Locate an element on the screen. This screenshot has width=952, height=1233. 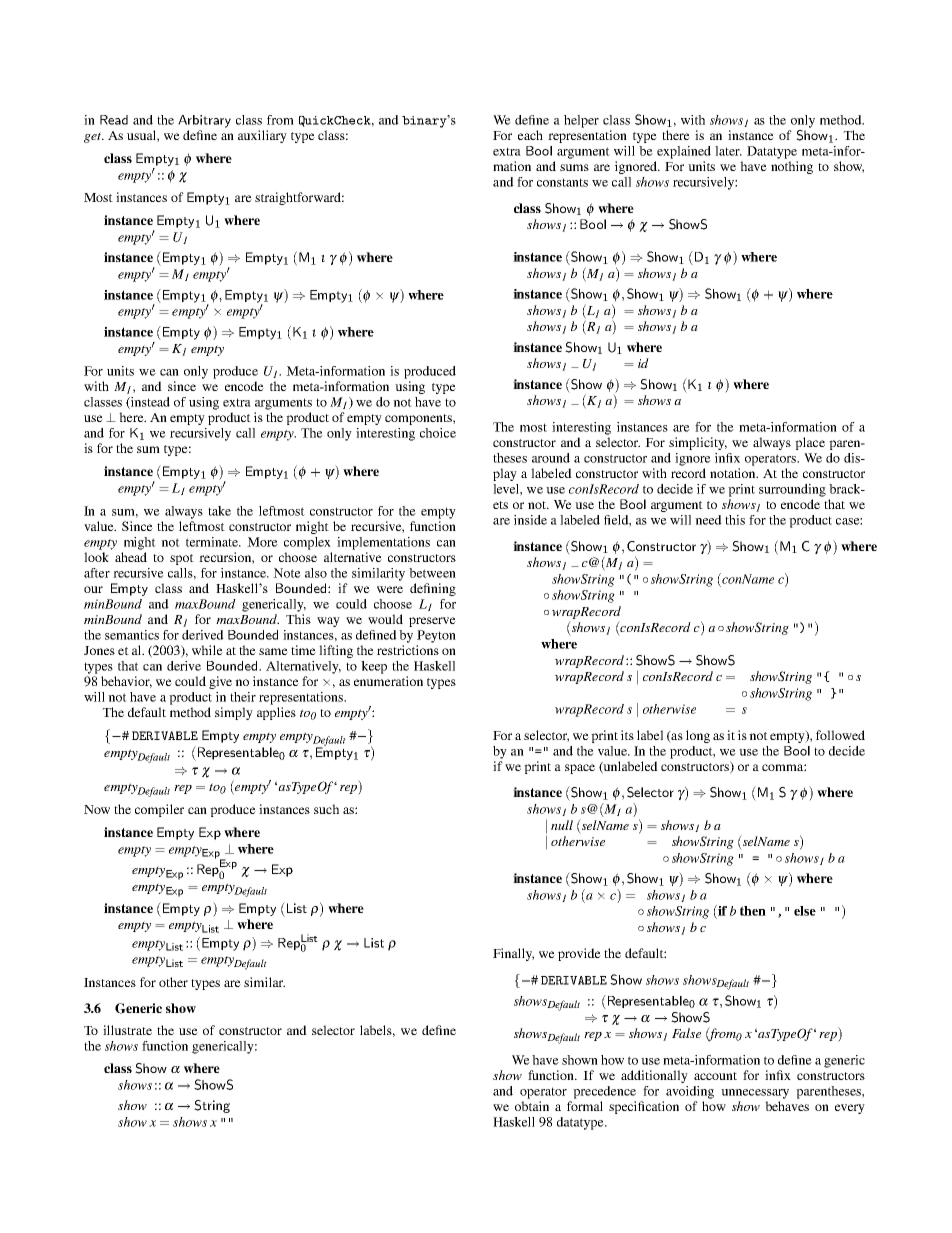
Arbitrary is located at coordinates (204, 121).
